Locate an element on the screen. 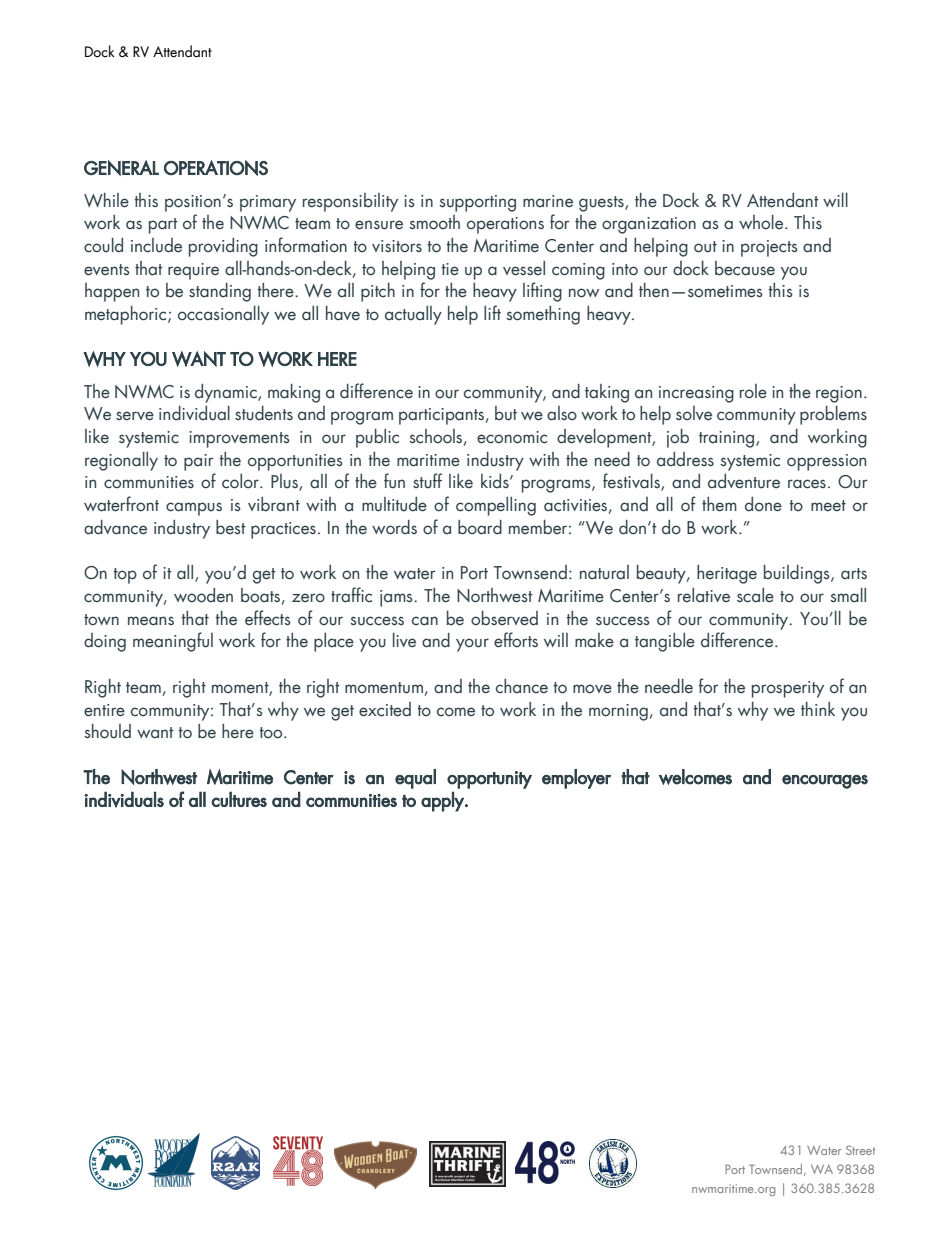  wooden is located at coordinates (203, 595).
